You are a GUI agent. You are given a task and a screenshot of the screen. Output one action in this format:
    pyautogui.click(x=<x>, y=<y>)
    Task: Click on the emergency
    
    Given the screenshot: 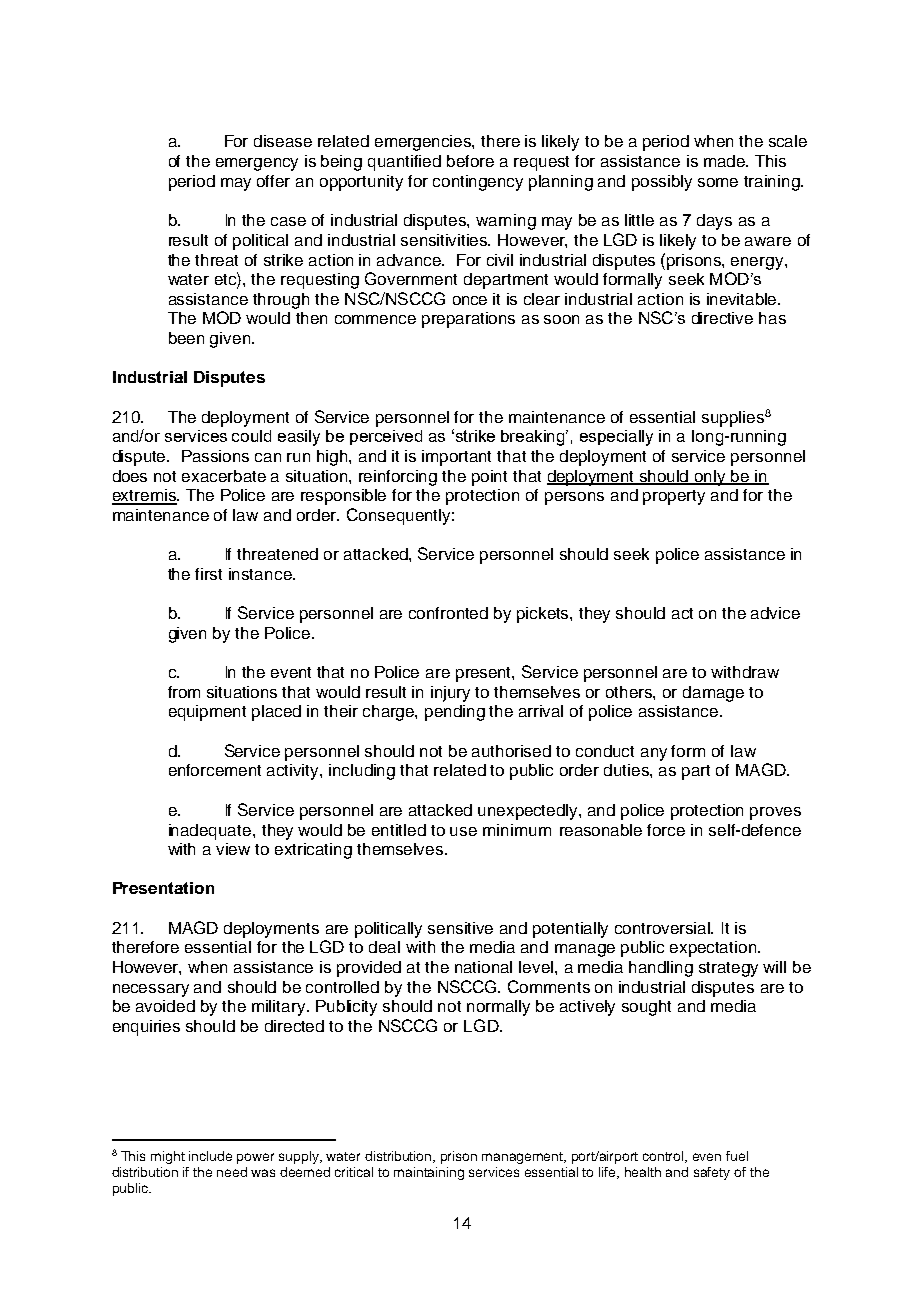 What is the action you would take?
    pyautogui.click(x=257, y=164)
